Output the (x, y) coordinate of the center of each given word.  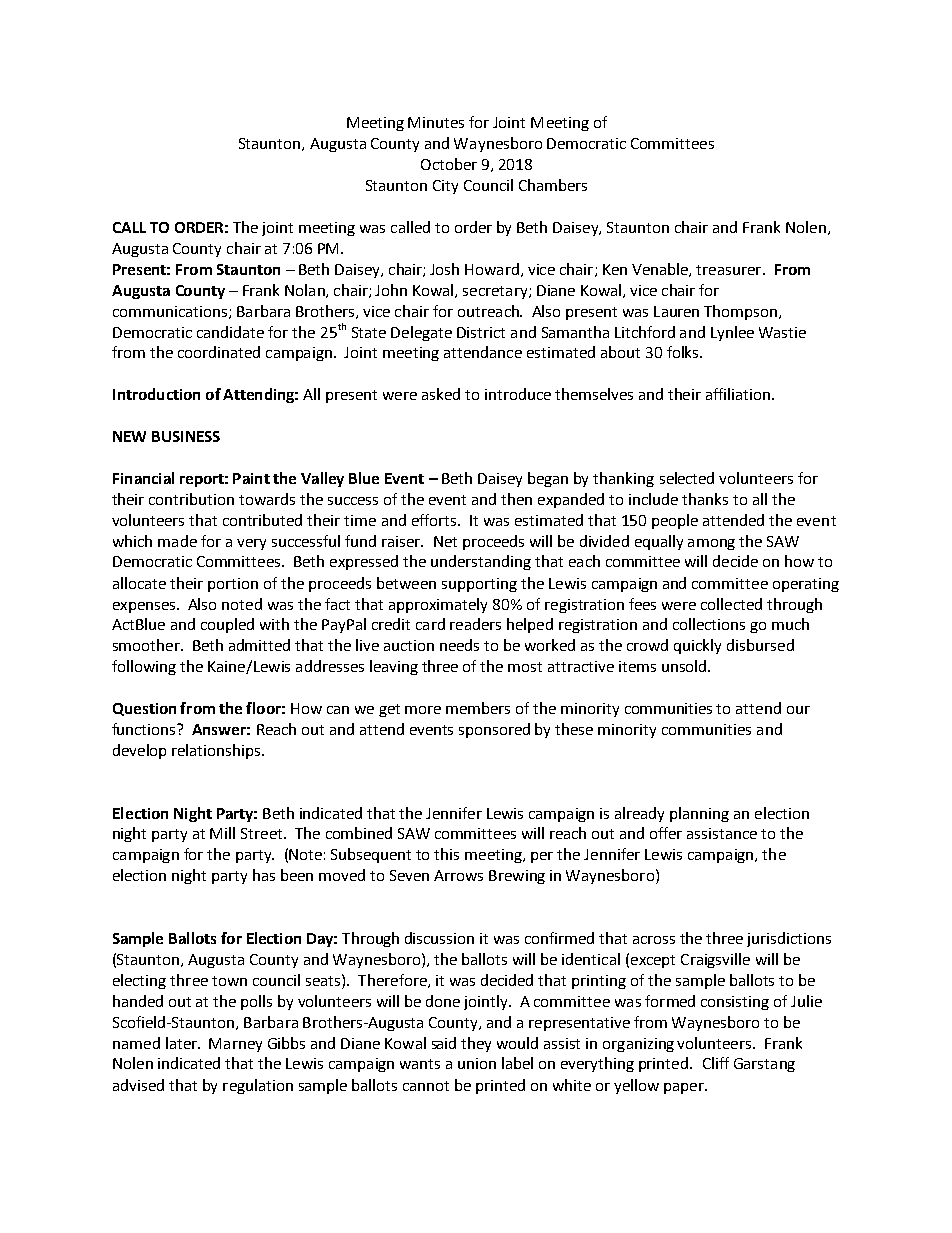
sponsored (494, 730)
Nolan (306, 291)
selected (687, 478)
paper (685, 1088)
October (449, 164)
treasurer (730, 270)
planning (699, 814)
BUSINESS (186, 436)
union (477, 1063)
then (516, 499)
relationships (217, 751)
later (182, 1043)
